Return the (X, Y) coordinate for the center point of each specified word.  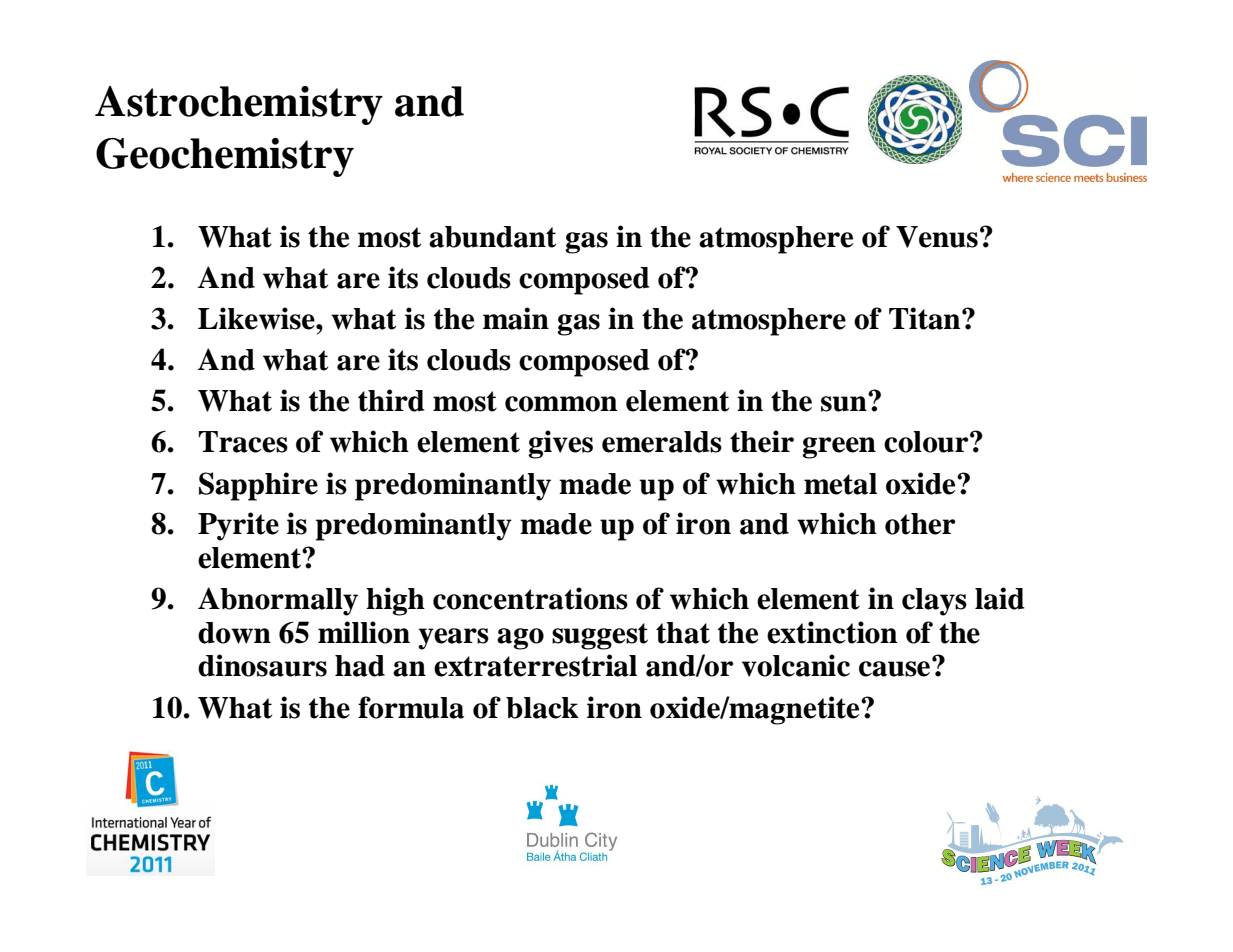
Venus (937, 237)
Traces (243, 442)
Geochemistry (225, 157)
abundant (492, 237)
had (360, 666)
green (839, 448)
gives (560, 444)
